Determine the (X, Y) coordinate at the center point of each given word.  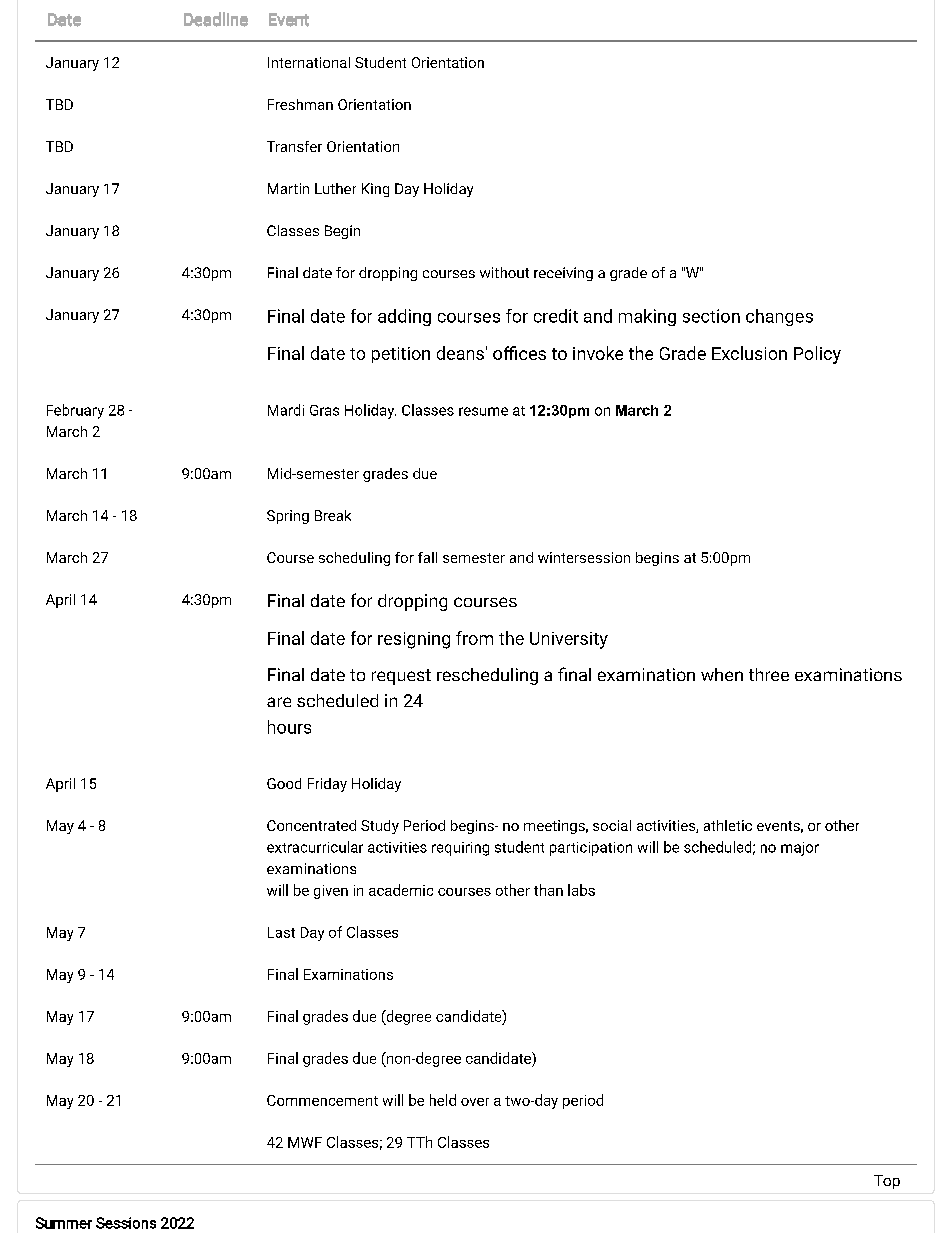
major (800, 849)
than (548, 890)
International (309, 62)
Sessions (126, 1223)
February (75, 411)
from (474, 638)
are (279, 702)
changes (779, 317)
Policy (817, 355)
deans (460, 353)
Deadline (216, 19)
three (769, 674)
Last (281, 932)
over (475, 1102)
